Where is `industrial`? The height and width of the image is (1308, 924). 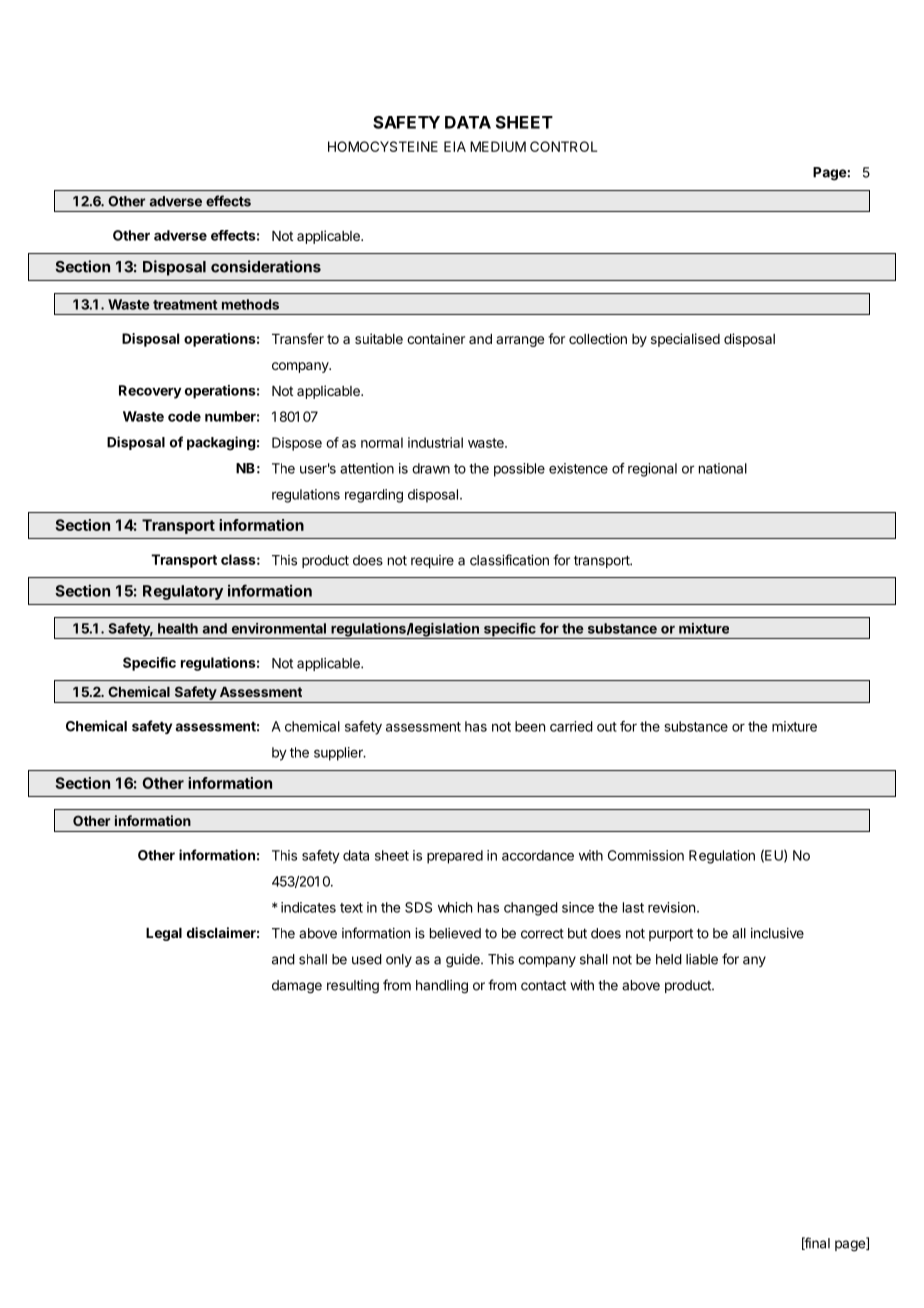
industrial is located at coordinates (435, 442).
